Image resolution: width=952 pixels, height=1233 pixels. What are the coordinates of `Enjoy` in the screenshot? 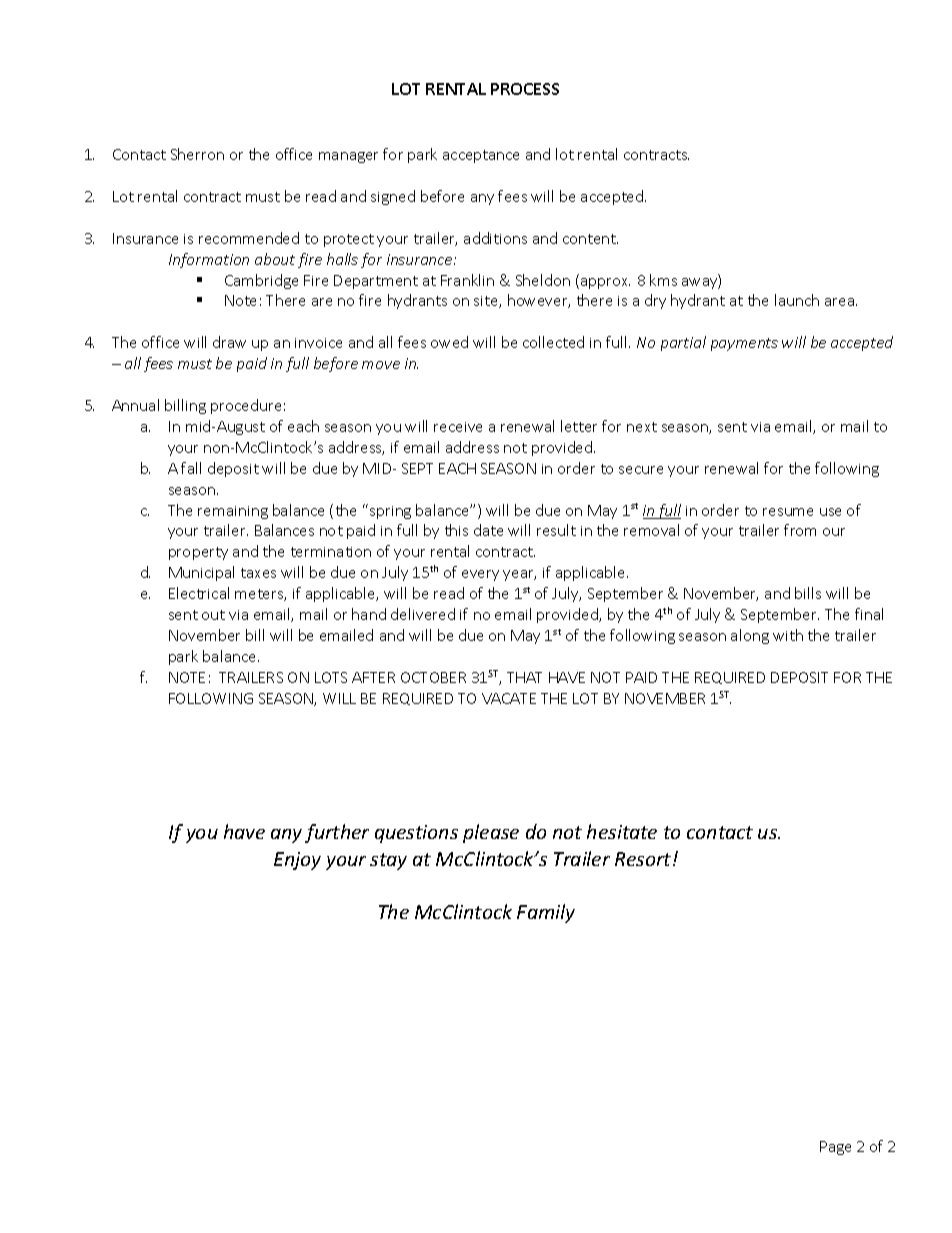 It's located at (297, 861).
